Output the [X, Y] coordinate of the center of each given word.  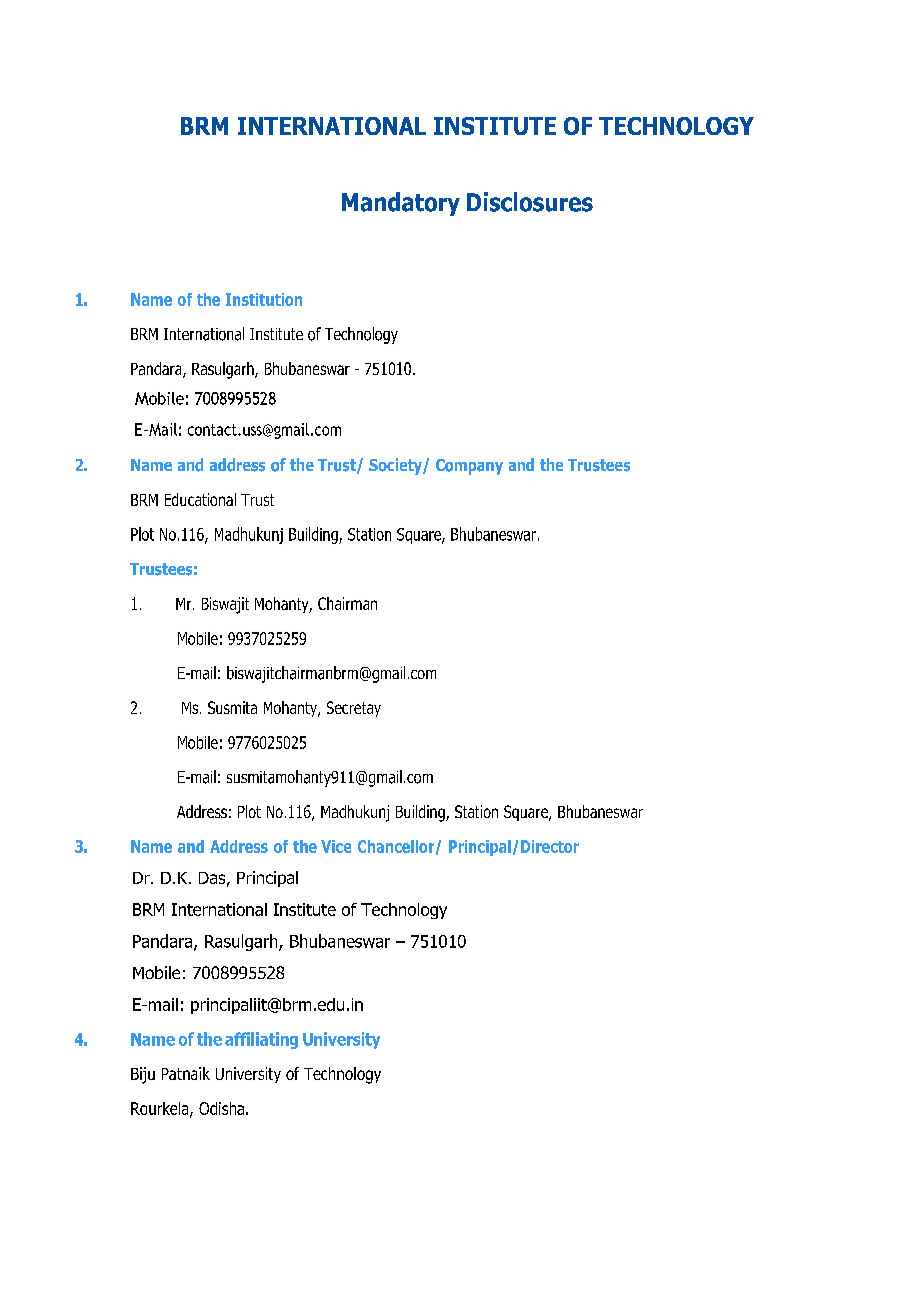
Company [469, 467]
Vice [336, 846]
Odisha [221, 1108]
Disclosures [530, 202]
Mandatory [401, 204]
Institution [264, 299]
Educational [200, 499]
